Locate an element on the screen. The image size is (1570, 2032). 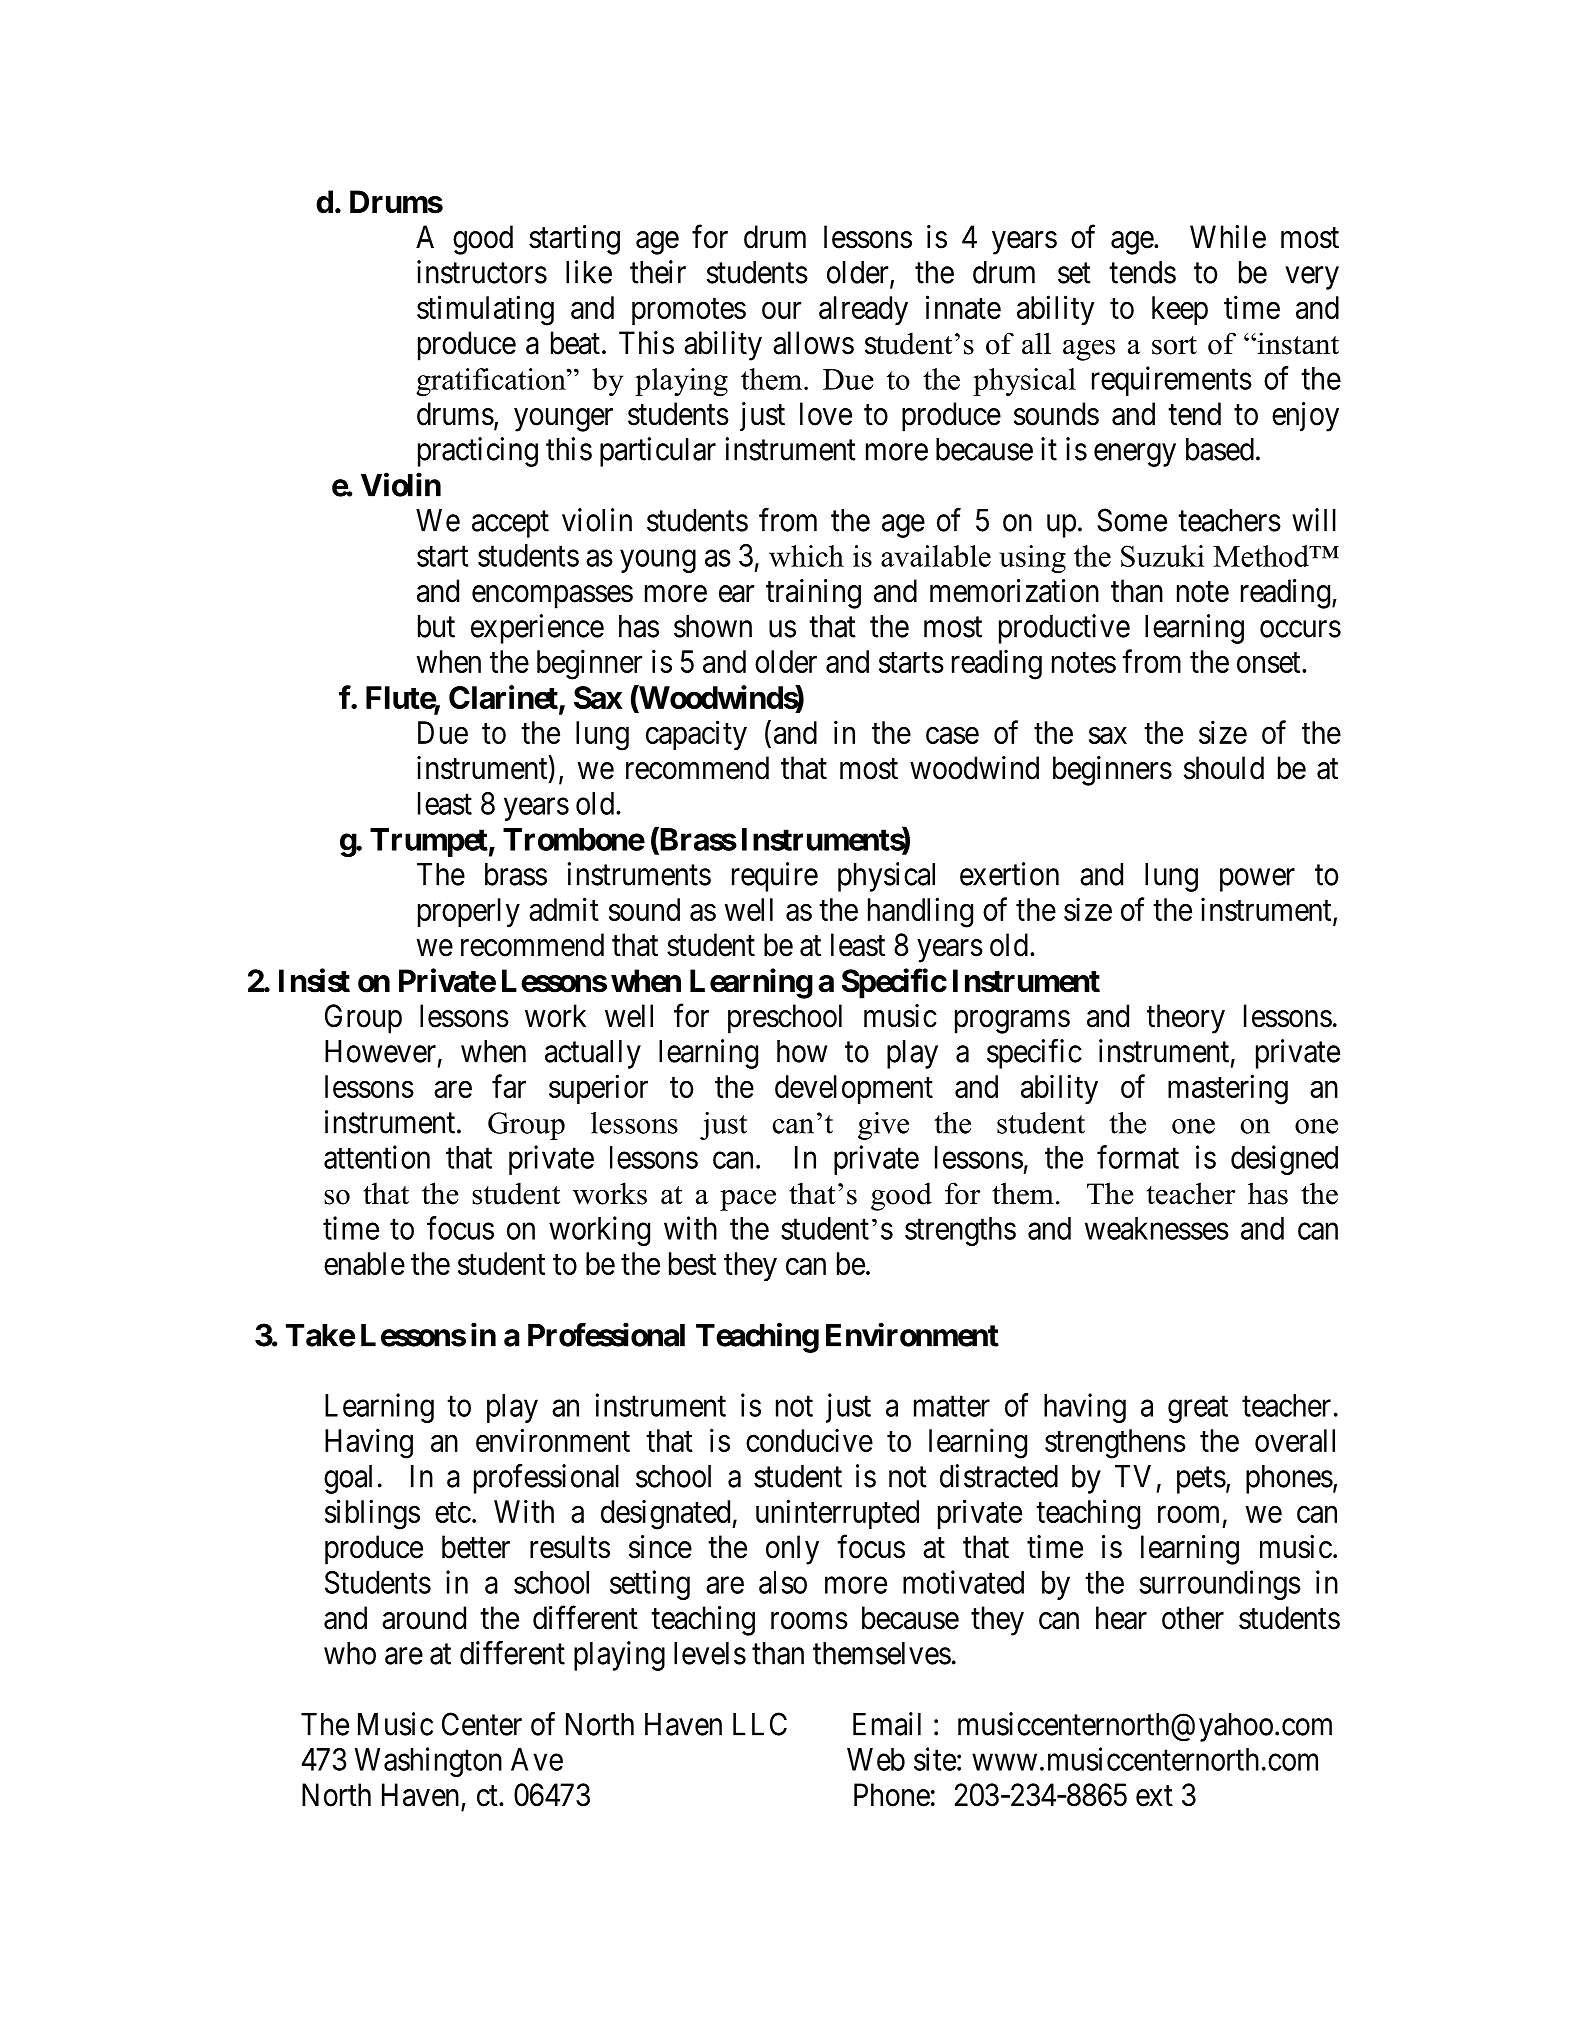
Web is located at coordinates (876, 1759).
